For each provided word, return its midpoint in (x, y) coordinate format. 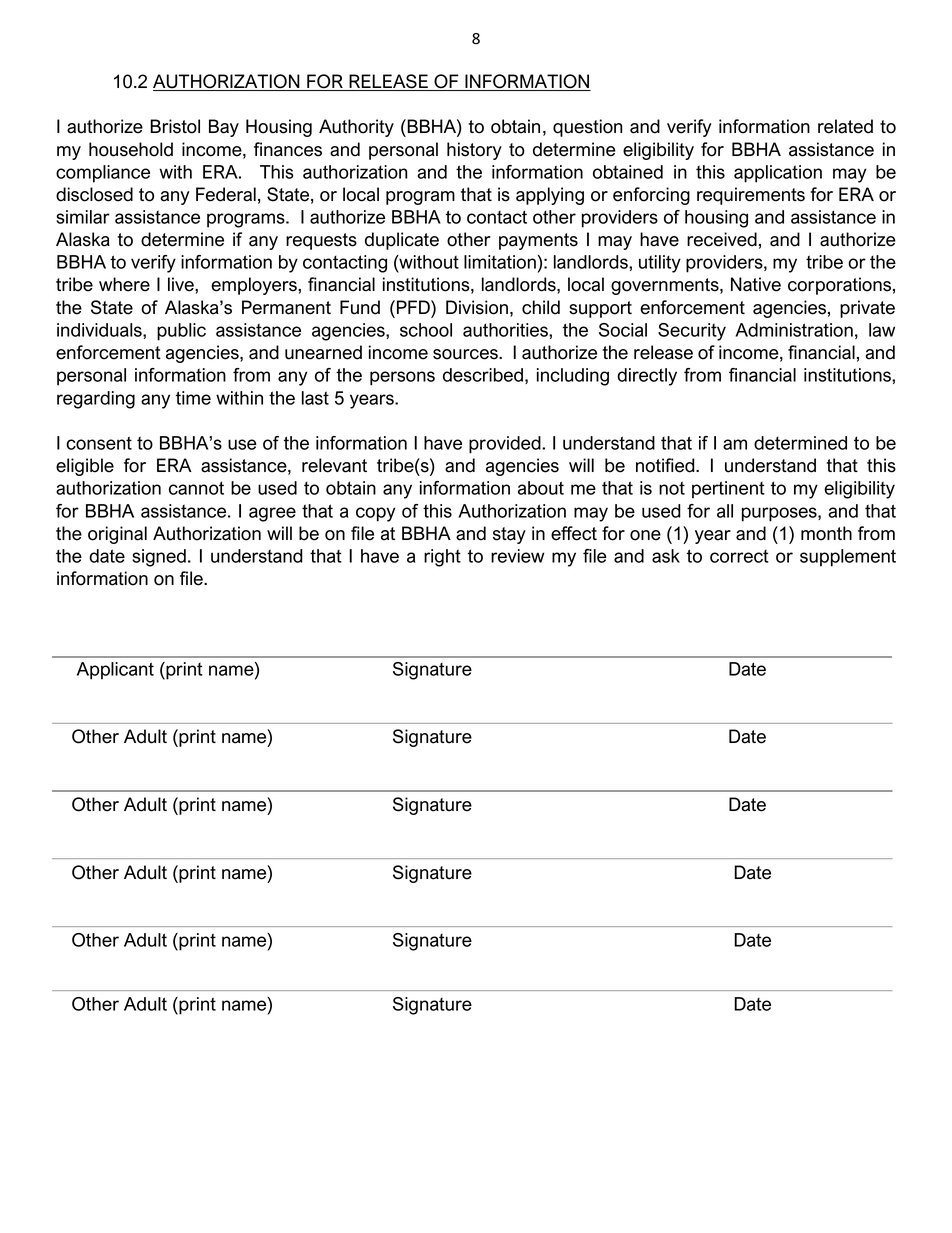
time (193, 398)
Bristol (175, 126)
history (474, 151)
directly (647, 377)
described (483, 375)
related (845, 126)
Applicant (115, 671)
